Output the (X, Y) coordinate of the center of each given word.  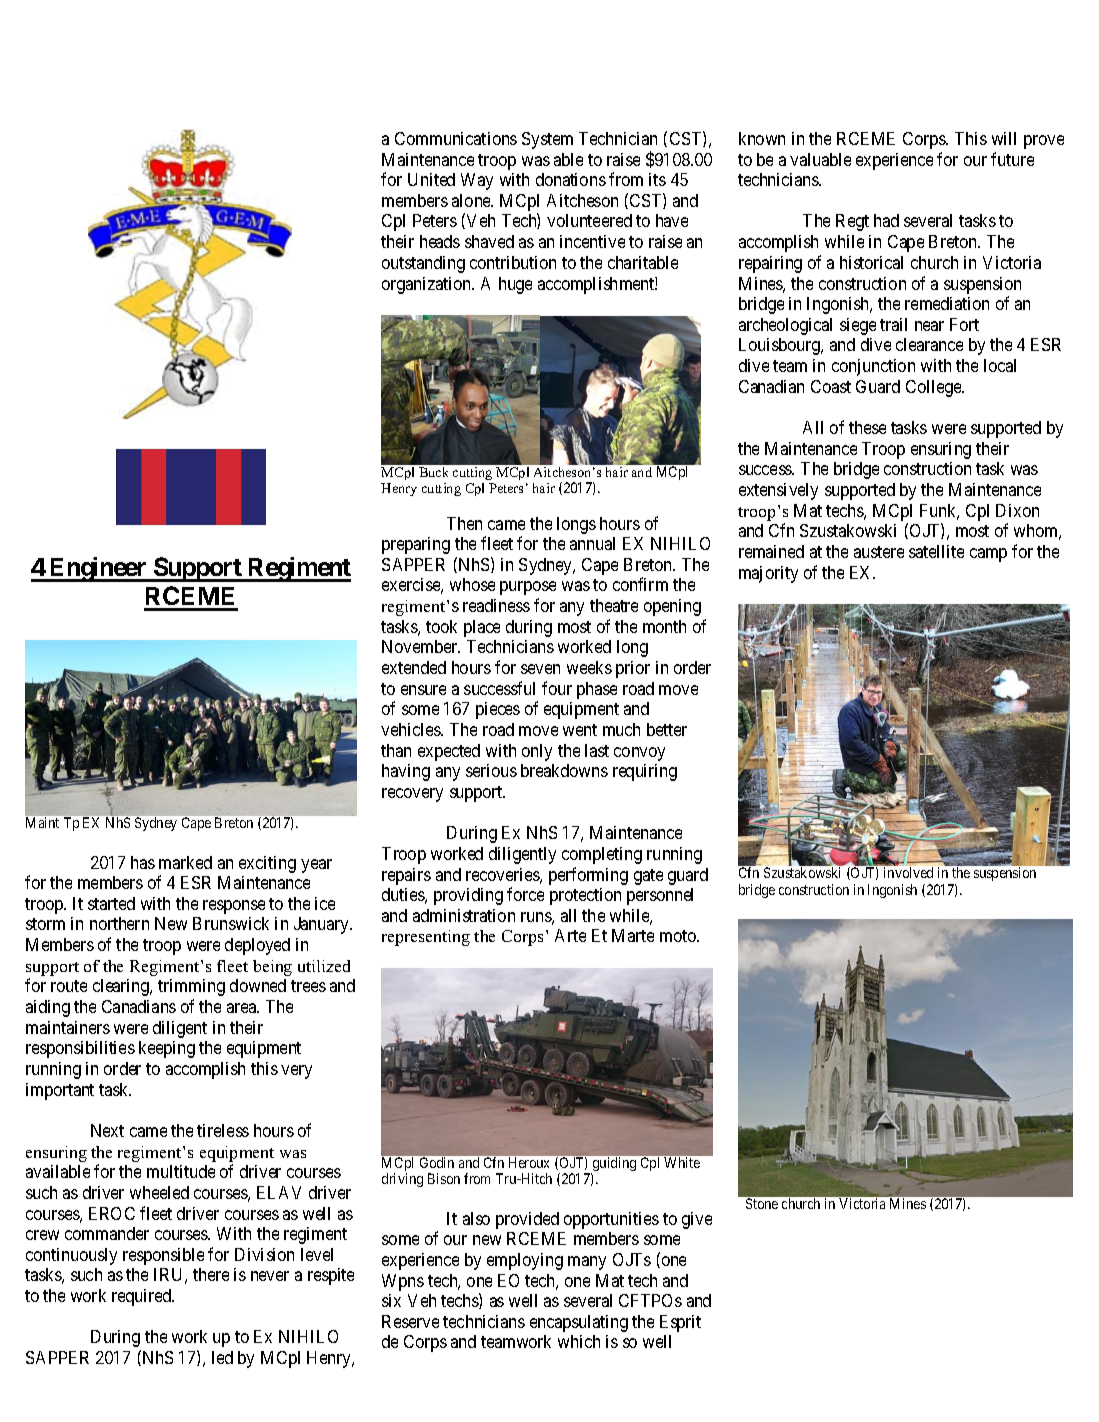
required (143, 1297)
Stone (762, 1203)
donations (571, 179)
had (886, 220)
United (431, 179)
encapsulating (579, 1323)
